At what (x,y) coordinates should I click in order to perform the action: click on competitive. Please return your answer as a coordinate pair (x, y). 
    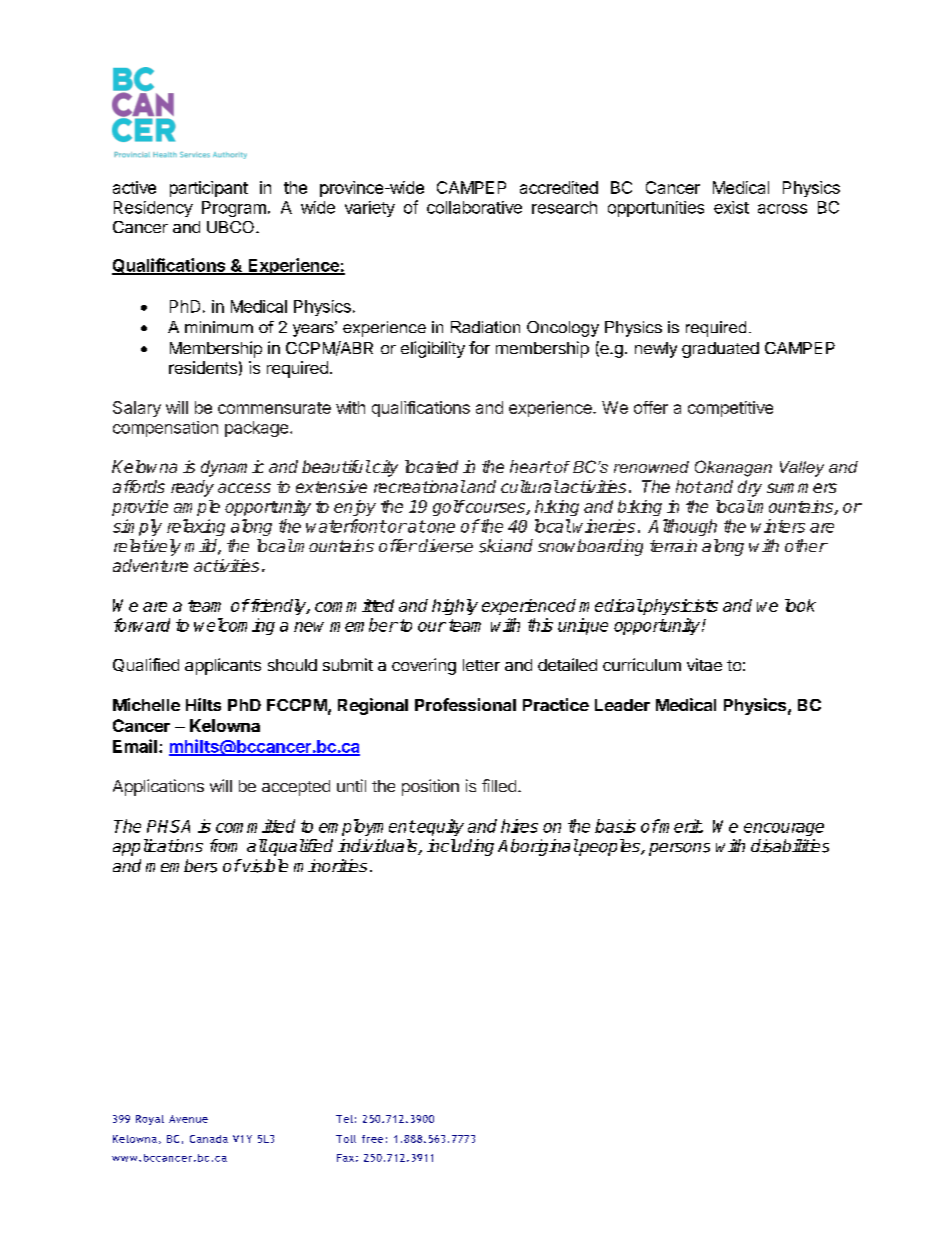
    Looking at the image, I should click on (730, 409).
